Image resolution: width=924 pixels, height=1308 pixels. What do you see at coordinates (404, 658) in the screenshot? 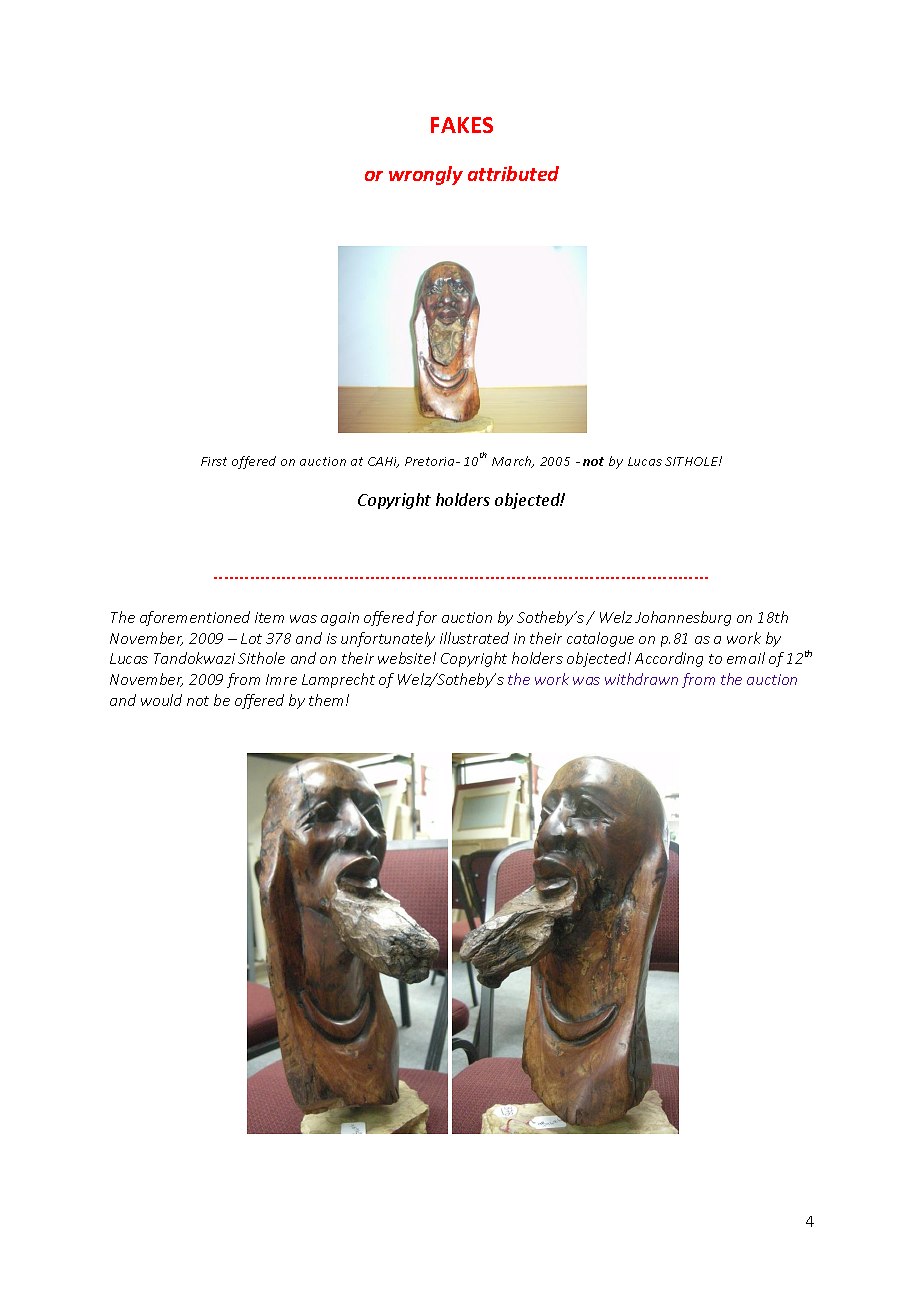
I see `website` at bounding box center [404, 658].
